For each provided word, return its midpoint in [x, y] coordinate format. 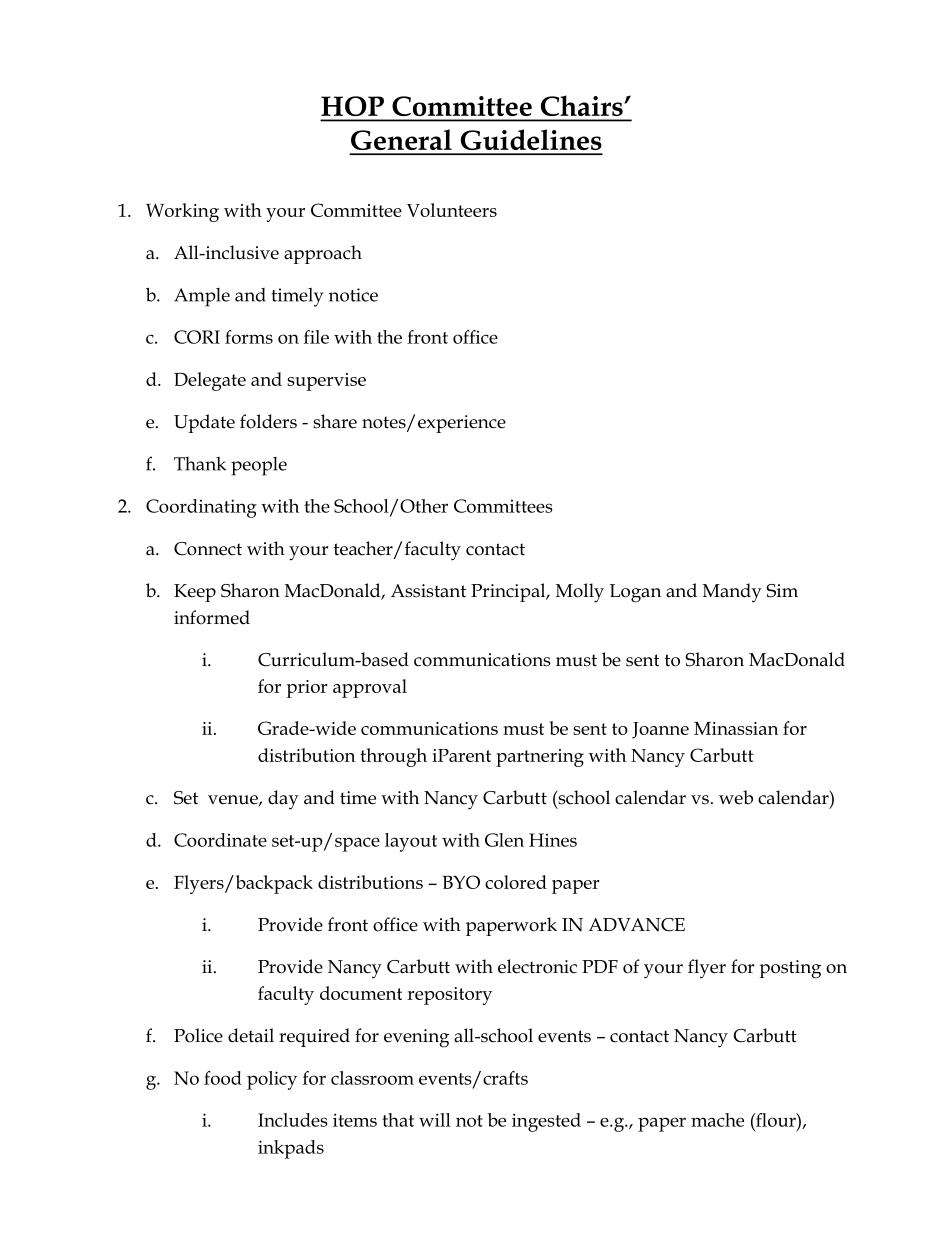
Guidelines [531, 139]
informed [212, 617]
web [736, 797]
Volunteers [452, 210]
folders [268, 421]
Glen [504, 840]
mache [717, 1120]
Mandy [732, 593]
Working [182, 212]
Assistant [428, 591]
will [435, 1120]
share [335, 421]
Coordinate [220, 840]
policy [272, 1080]
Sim [782, 591]
